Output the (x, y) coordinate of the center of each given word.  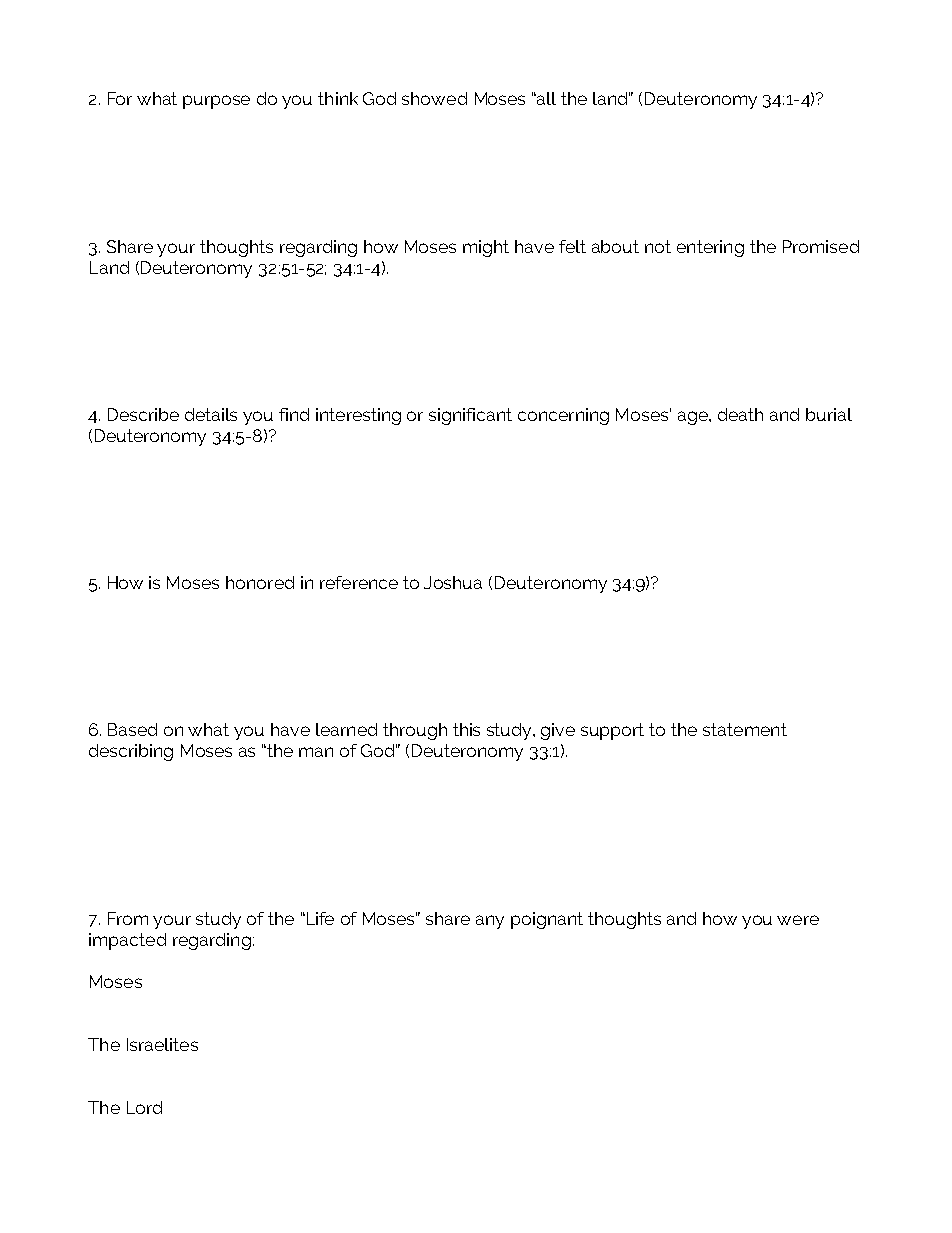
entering (710, 248)
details (211, 414)
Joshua (453, 582)
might (486, 248)
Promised (821, 246)
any (490, 922)
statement (745, 729)
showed (434, 98)
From (128, 918)
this (466, 729)
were (798, 920)
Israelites (162, 1044)
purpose (216, 102)
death (740, 414)
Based (132, 729)
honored (260, 582)
